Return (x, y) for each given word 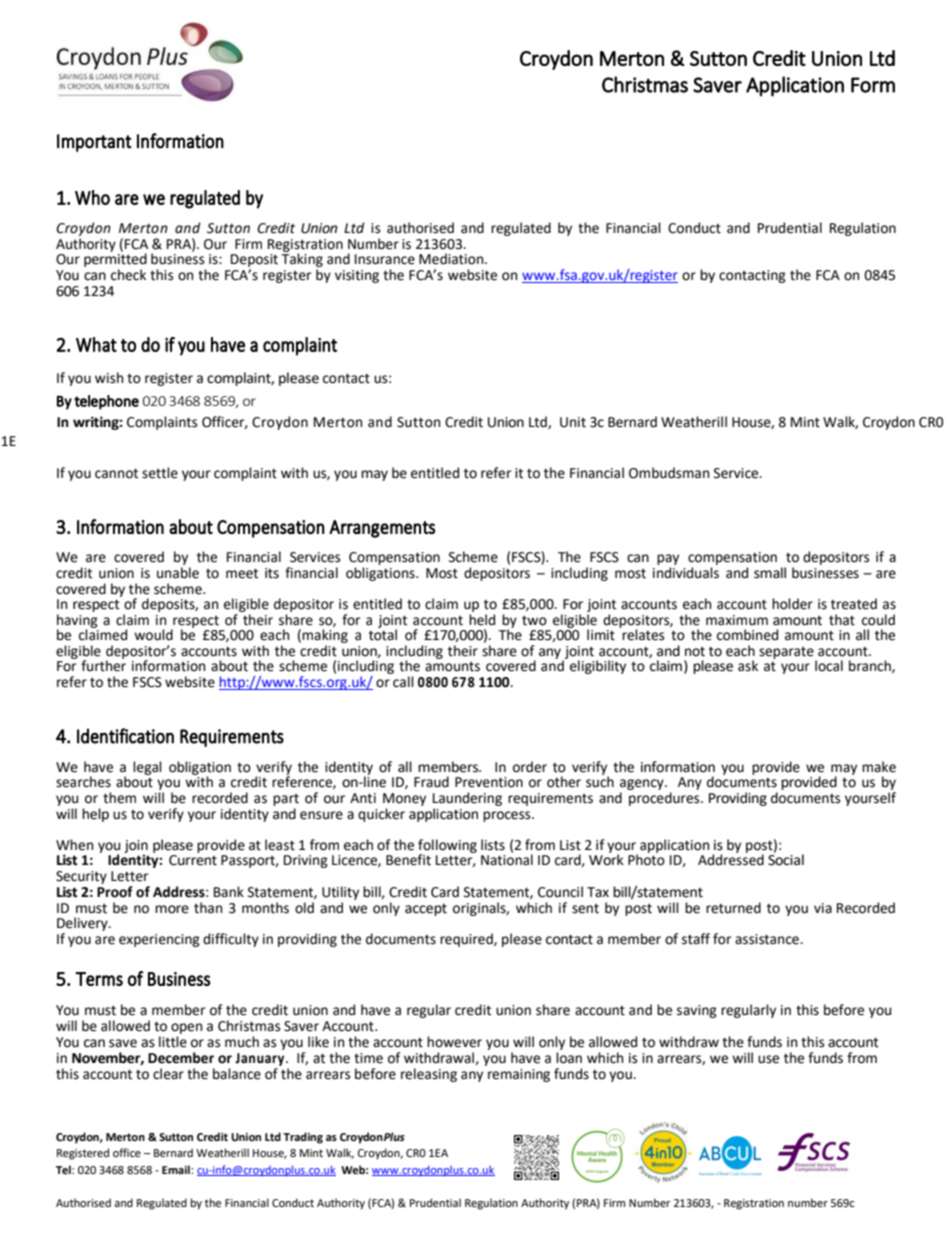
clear (168, 1074)
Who (92, 197)
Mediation (452, 259)
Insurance (385, 259)
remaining (519, 1075)
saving (697, 1011)
